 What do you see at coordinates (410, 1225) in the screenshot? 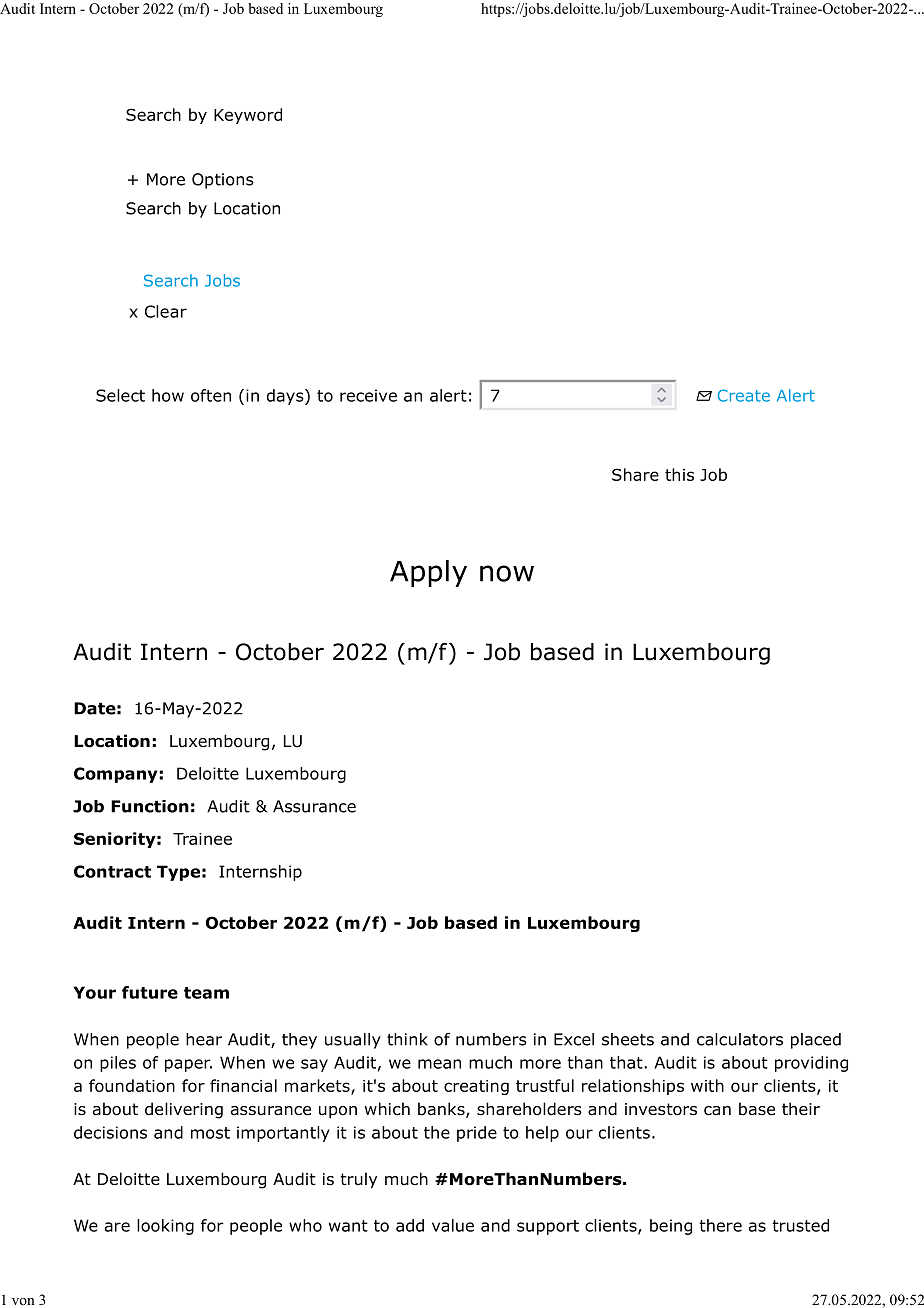
I see `add` at bounding box center [410, 1225].
